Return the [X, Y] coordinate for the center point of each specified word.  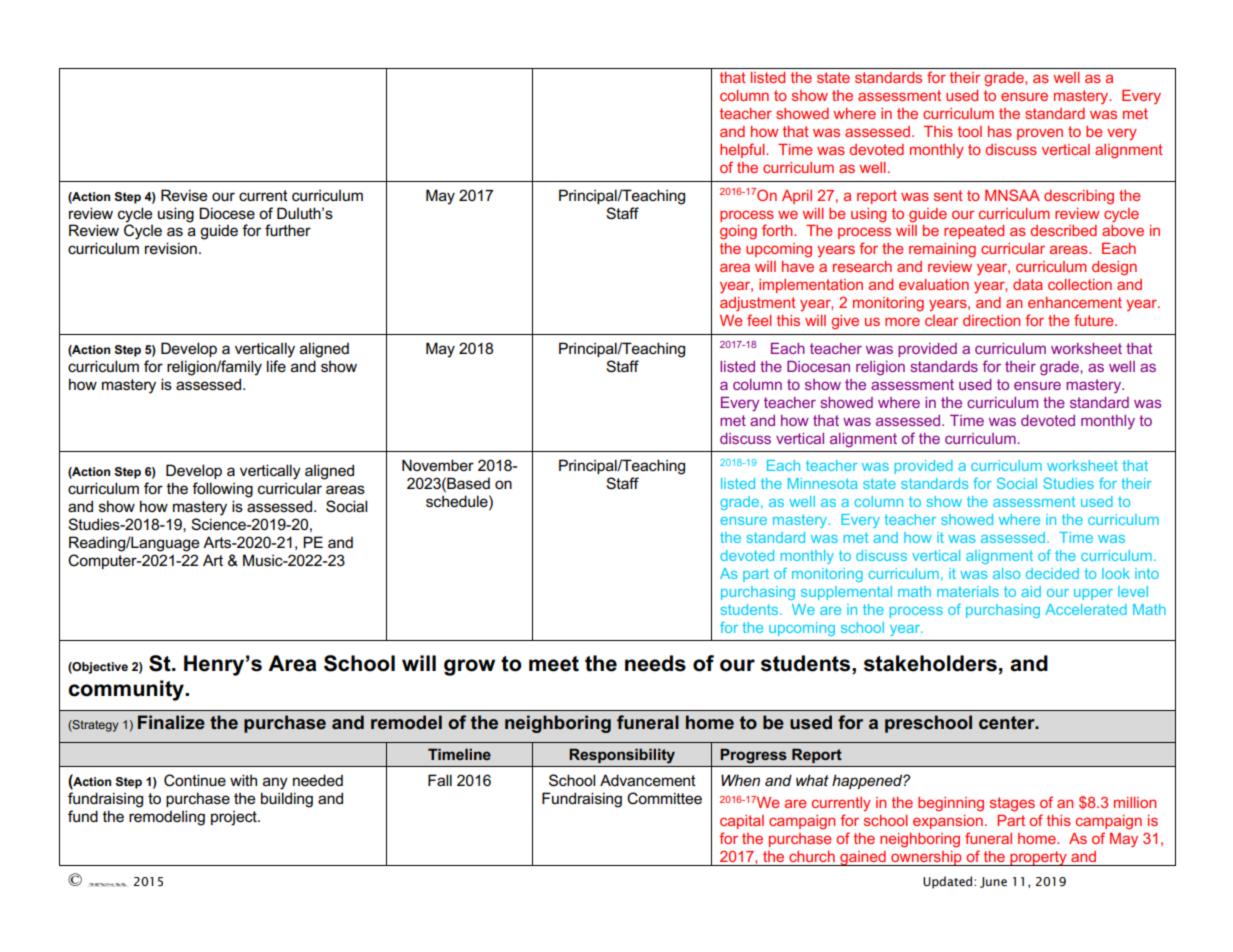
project [235, 818]
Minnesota [823, 483]
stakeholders [930, 663]
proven [1040, 134]
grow [469, 667]
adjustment [758, 304]
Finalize [171, 722]
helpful [743, 150]
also [1006, 573]
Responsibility [622, 756]
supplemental [846, 593]
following [222, 490]
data [1028, 284]
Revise [184, 195]
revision [171, 248]
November [438, 465]
